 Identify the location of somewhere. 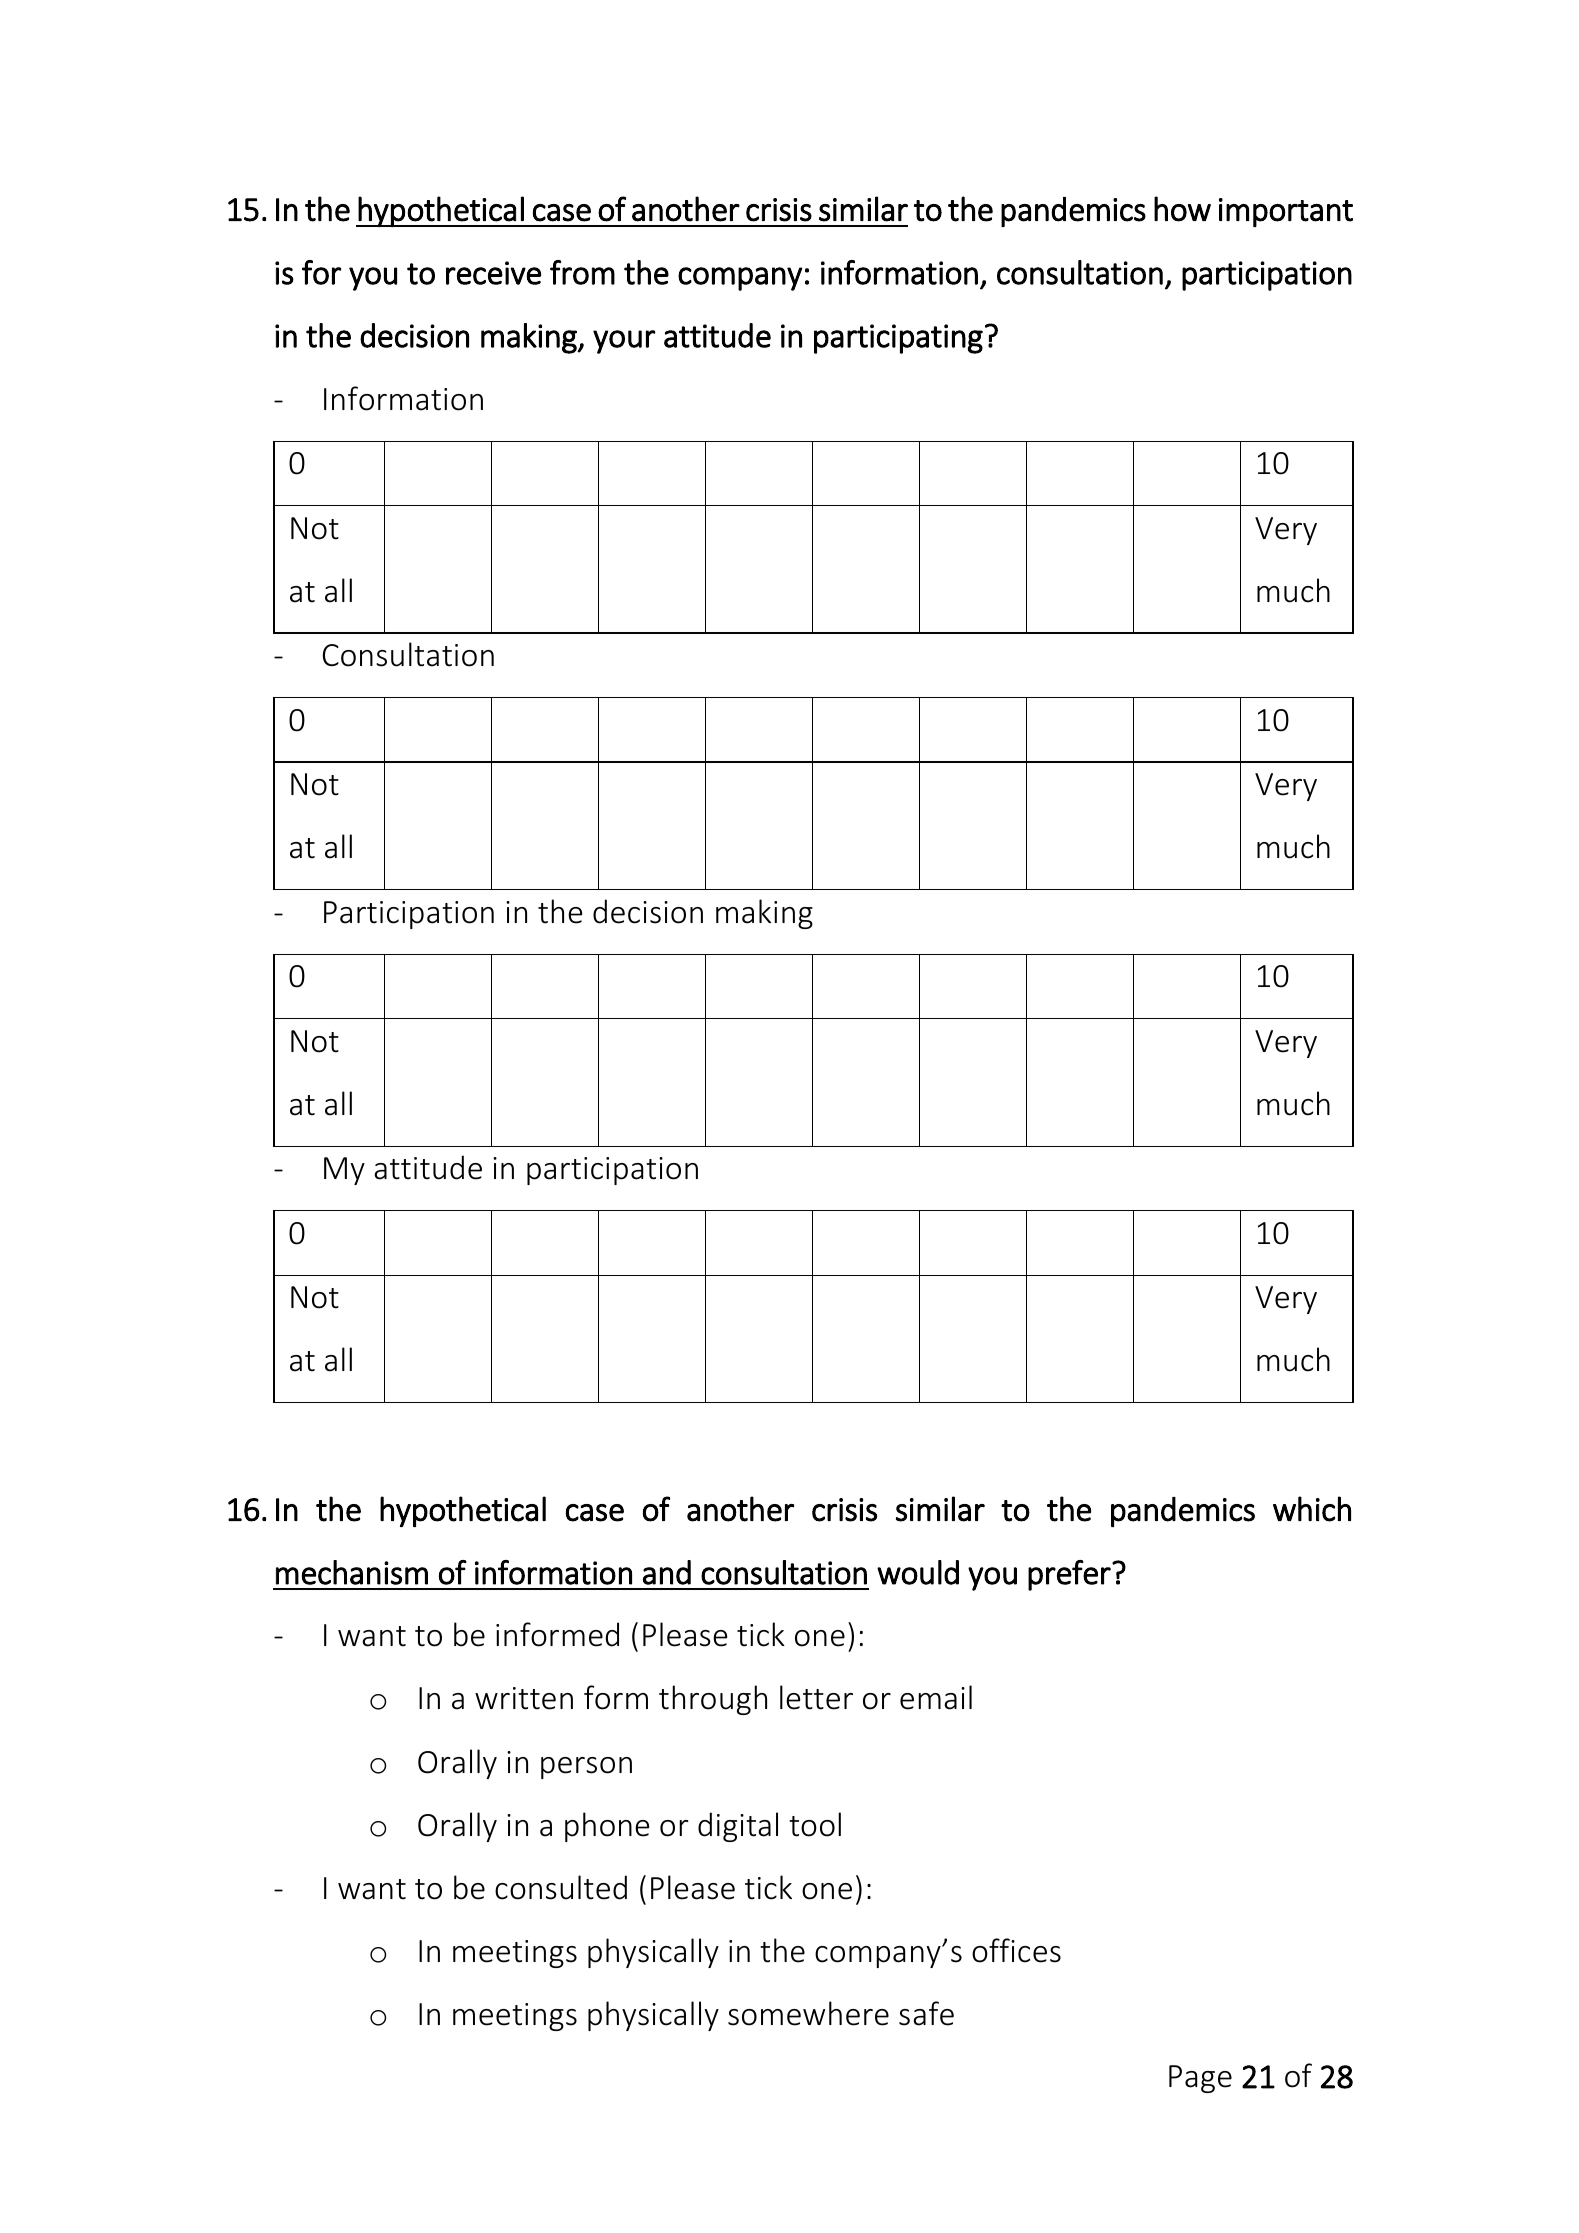
(808, 2013).
